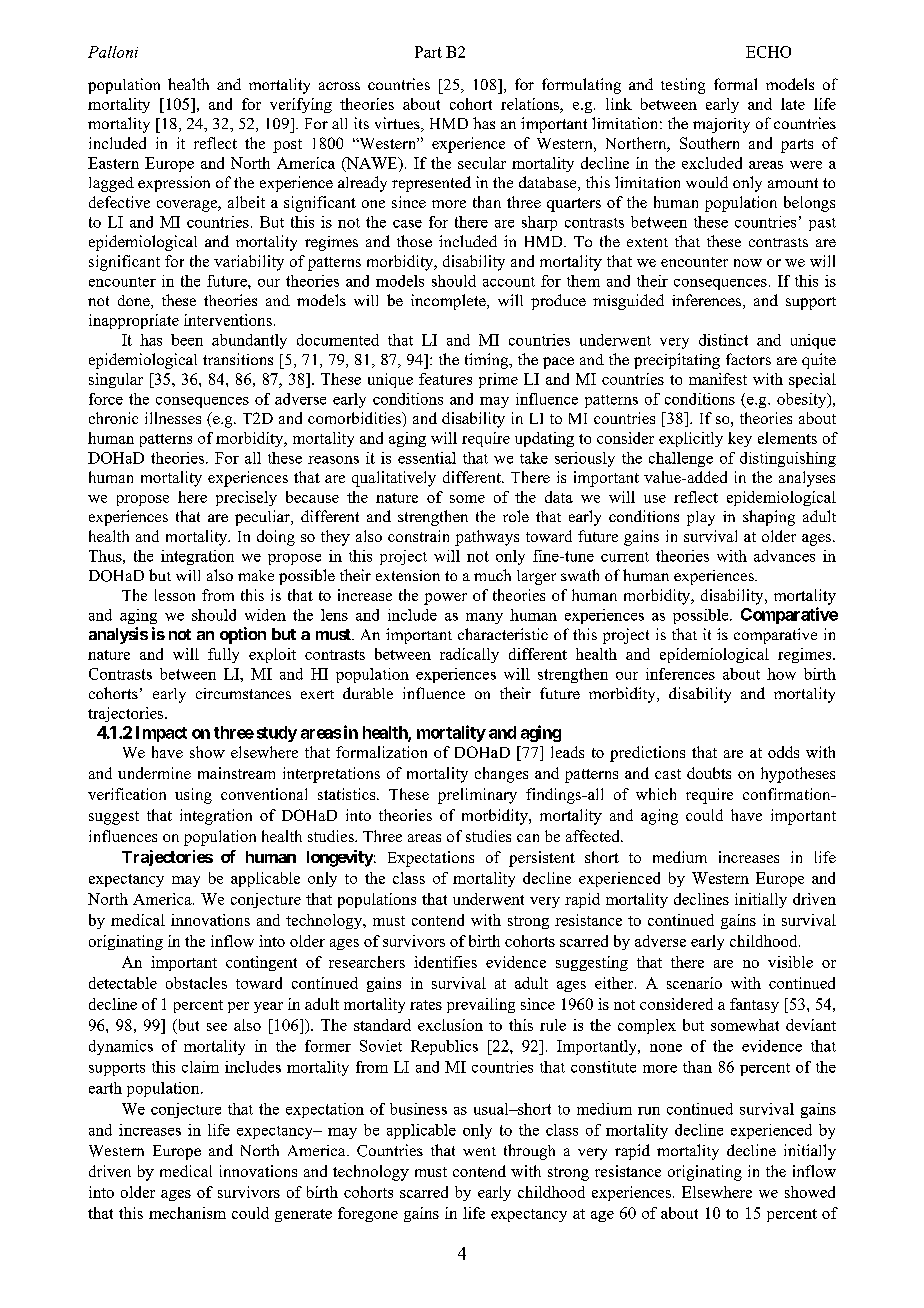 This page has width=924, height=1308. I want to click on shaping, so click(769, 518).
